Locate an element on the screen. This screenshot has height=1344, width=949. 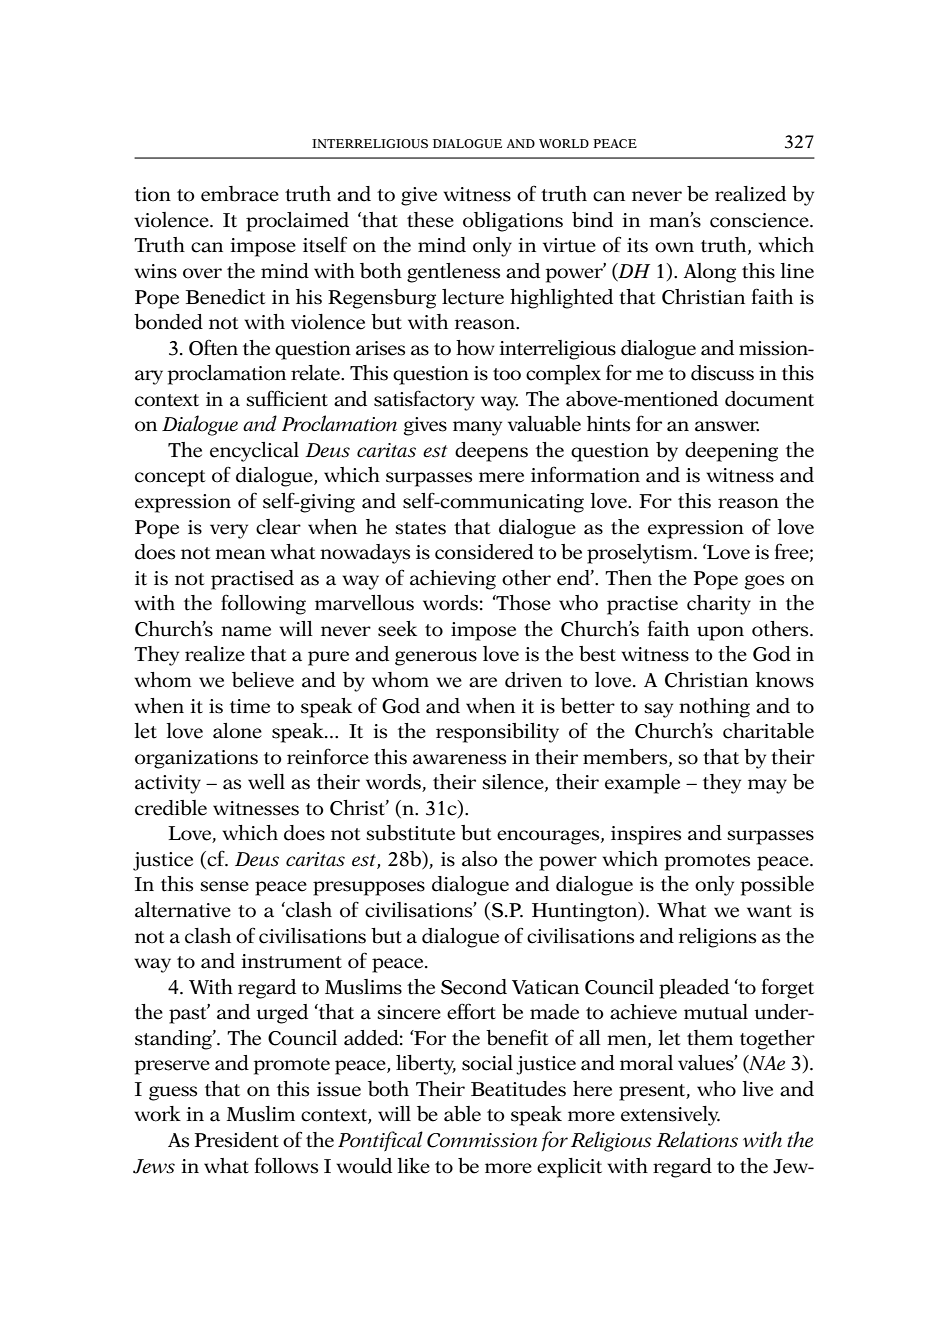
name is located at coordinates (246, 631).
